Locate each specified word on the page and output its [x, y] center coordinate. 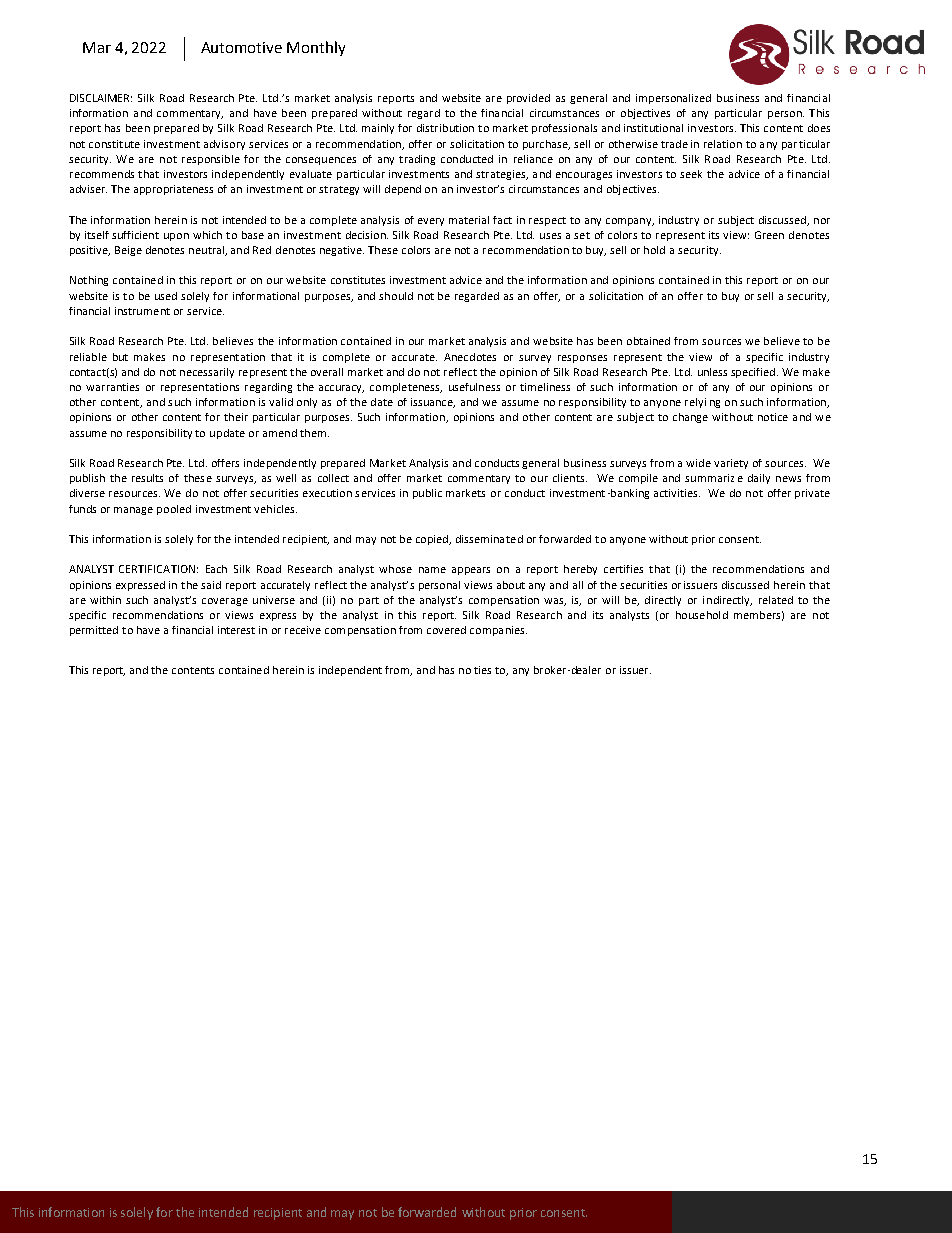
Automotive [241, 47]
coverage [225, 602]
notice [773, 417]
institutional [653, 128]
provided [528, 99]
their [236, 417]
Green [769, 235]
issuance [433, 403]
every [431, 222]
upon [176, 237]
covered [446, 630]
